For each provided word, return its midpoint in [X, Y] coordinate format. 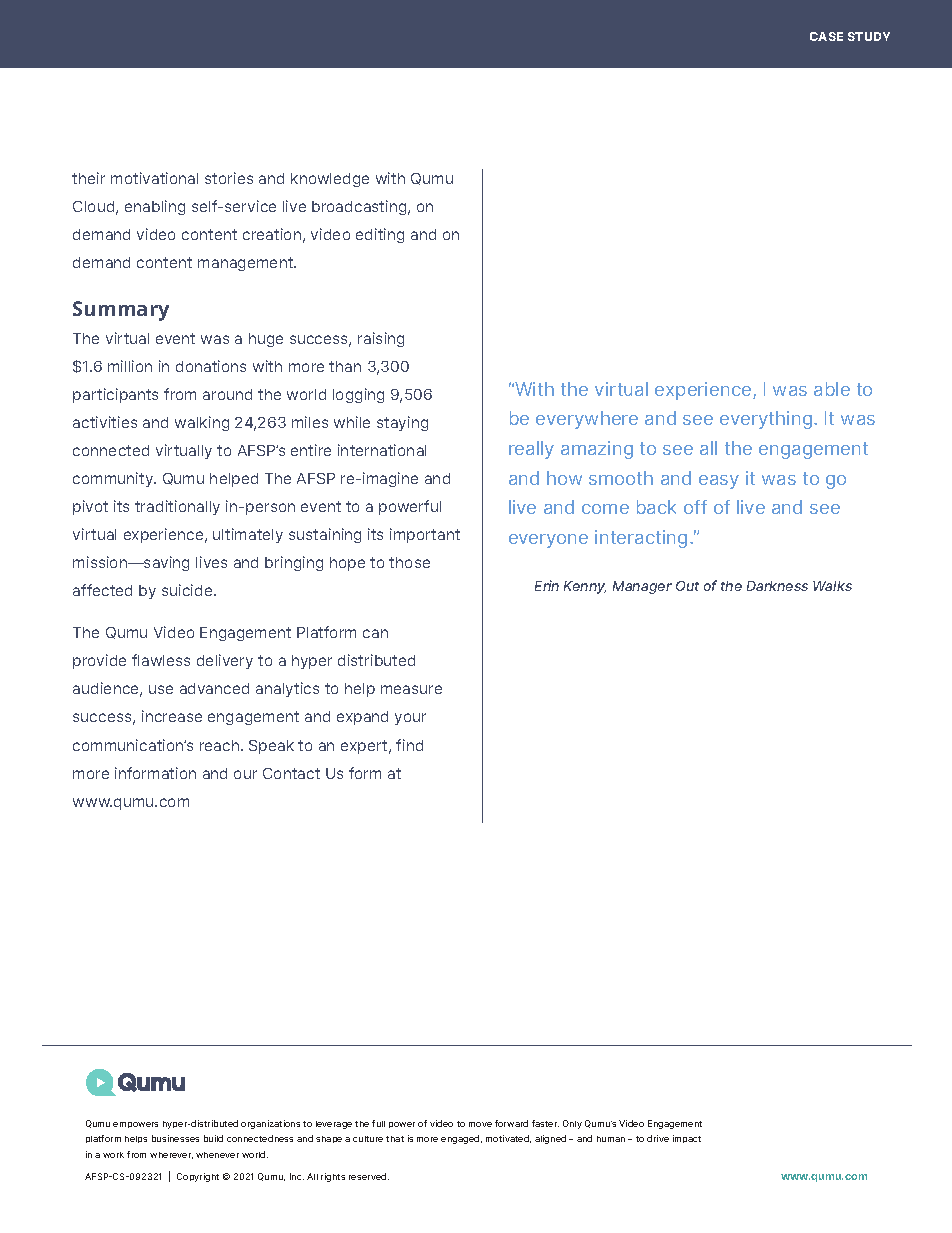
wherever [171, 1155]
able [832, 389]
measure [411, 689]
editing [380, 235]
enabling [155, 207]
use [161, 689]
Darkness [777, 586]
